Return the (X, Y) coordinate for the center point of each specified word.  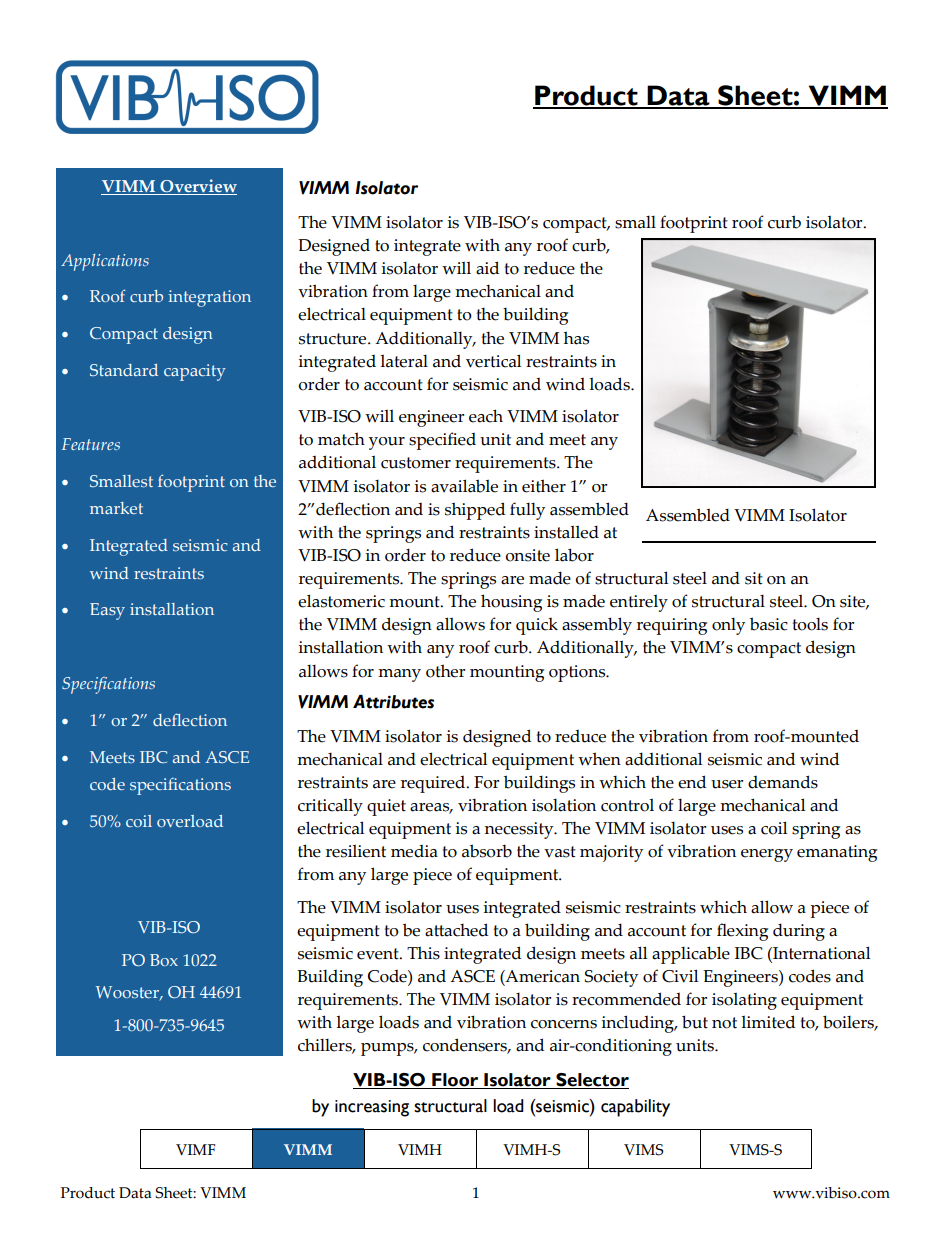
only (728, 626)
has (576, 338)
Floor (455, 1081)
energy (767, 855)
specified (442, 441)
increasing (372, 1108)
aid (487, 268)
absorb (487, 851)
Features (91, 444)
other (445, 671)
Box (164, 960)
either (544, 486)
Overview (197, 187)
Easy (107, 611)
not (724, 1023)
